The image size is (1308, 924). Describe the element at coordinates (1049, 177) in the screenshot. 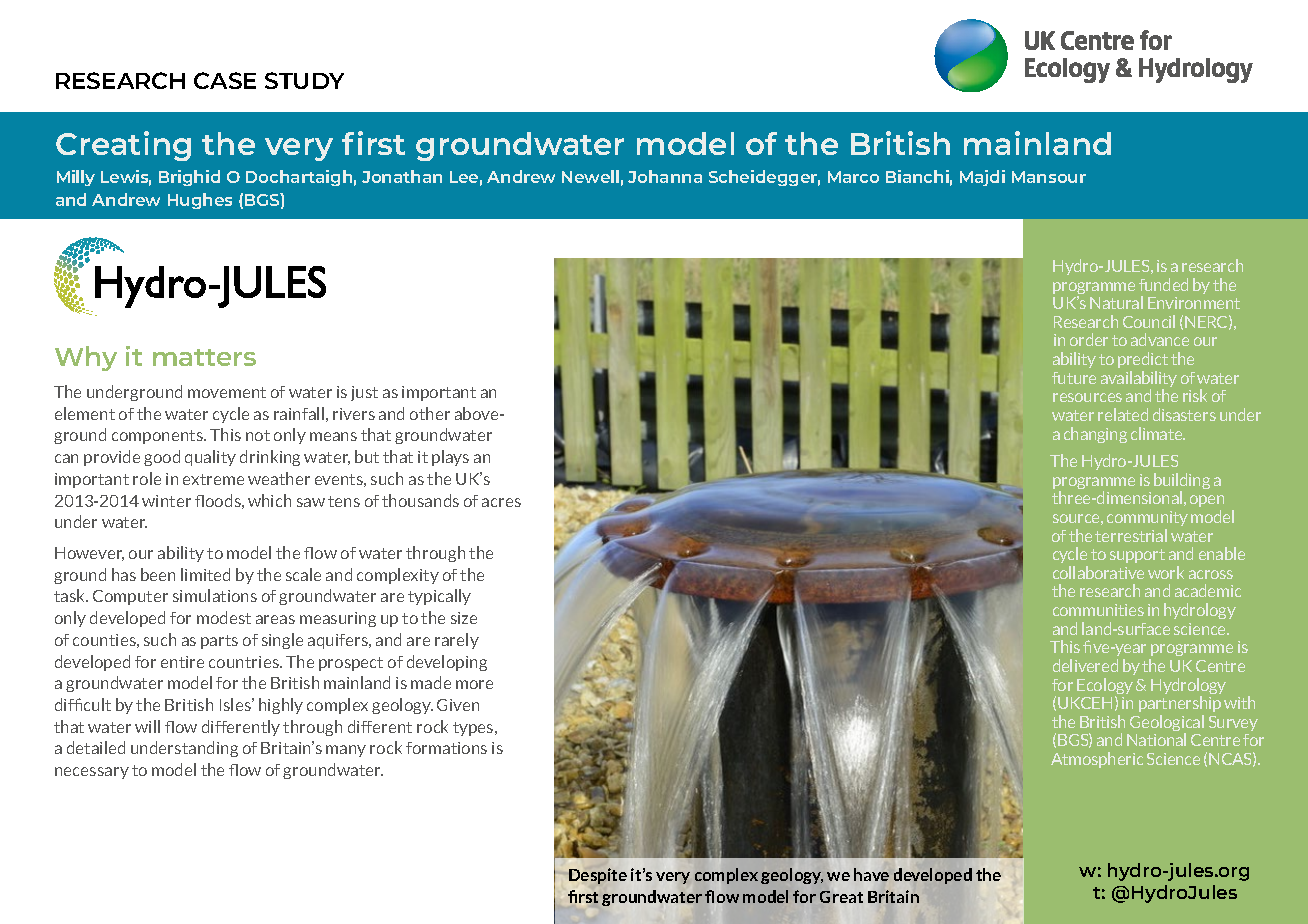

I see `Mansour` at that location.
